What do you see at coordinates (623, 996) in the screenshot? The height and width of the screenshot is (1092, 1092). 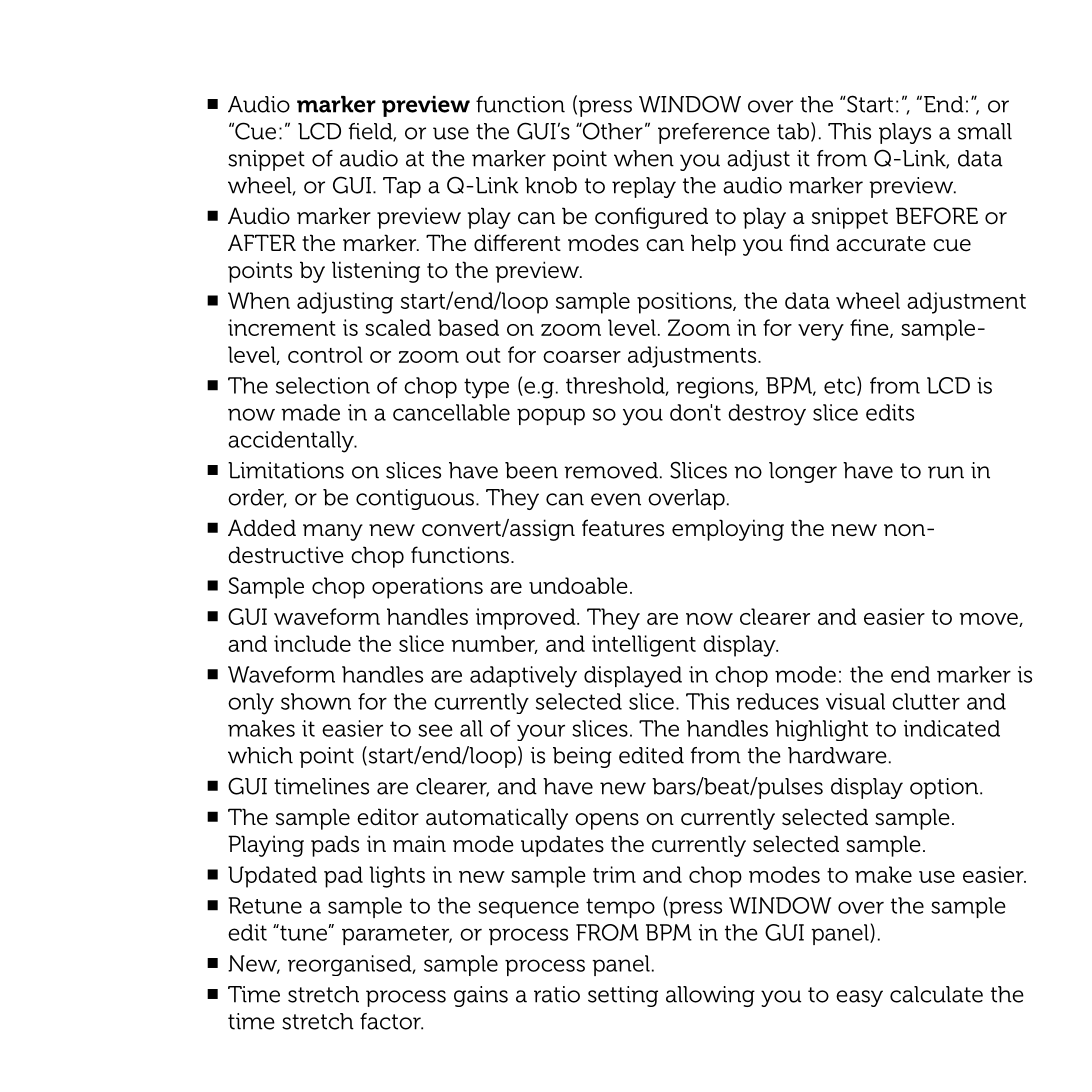 I see `setting` at bounding box center [623, 996].
